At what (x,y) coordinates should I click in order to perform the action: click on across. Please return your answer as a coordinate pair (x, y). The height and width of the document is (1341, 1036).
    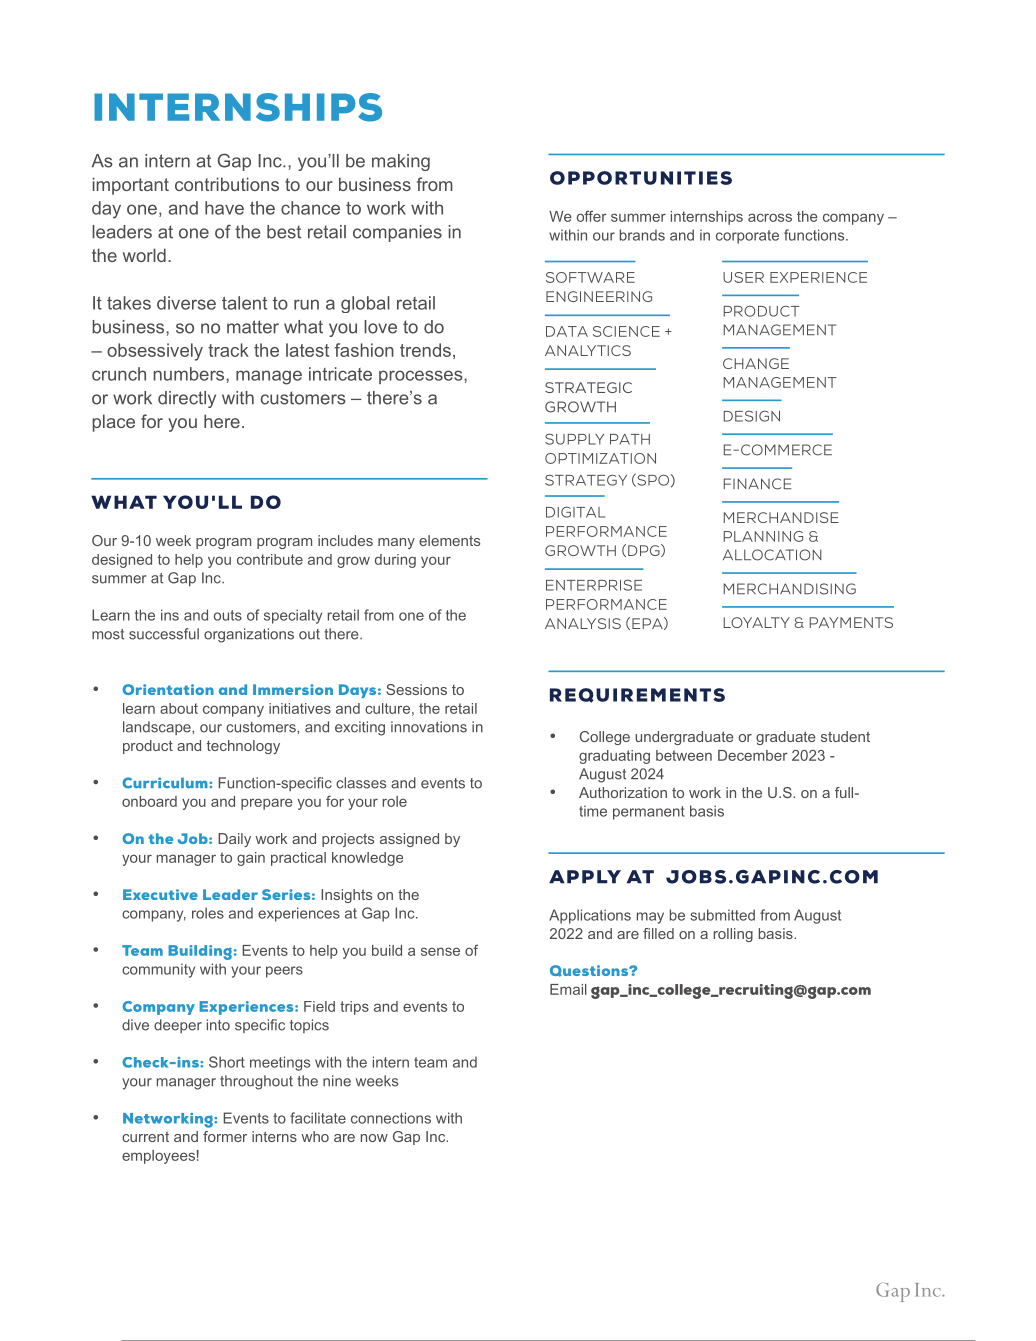
    Looking at the image, I should click on (770, 217).
